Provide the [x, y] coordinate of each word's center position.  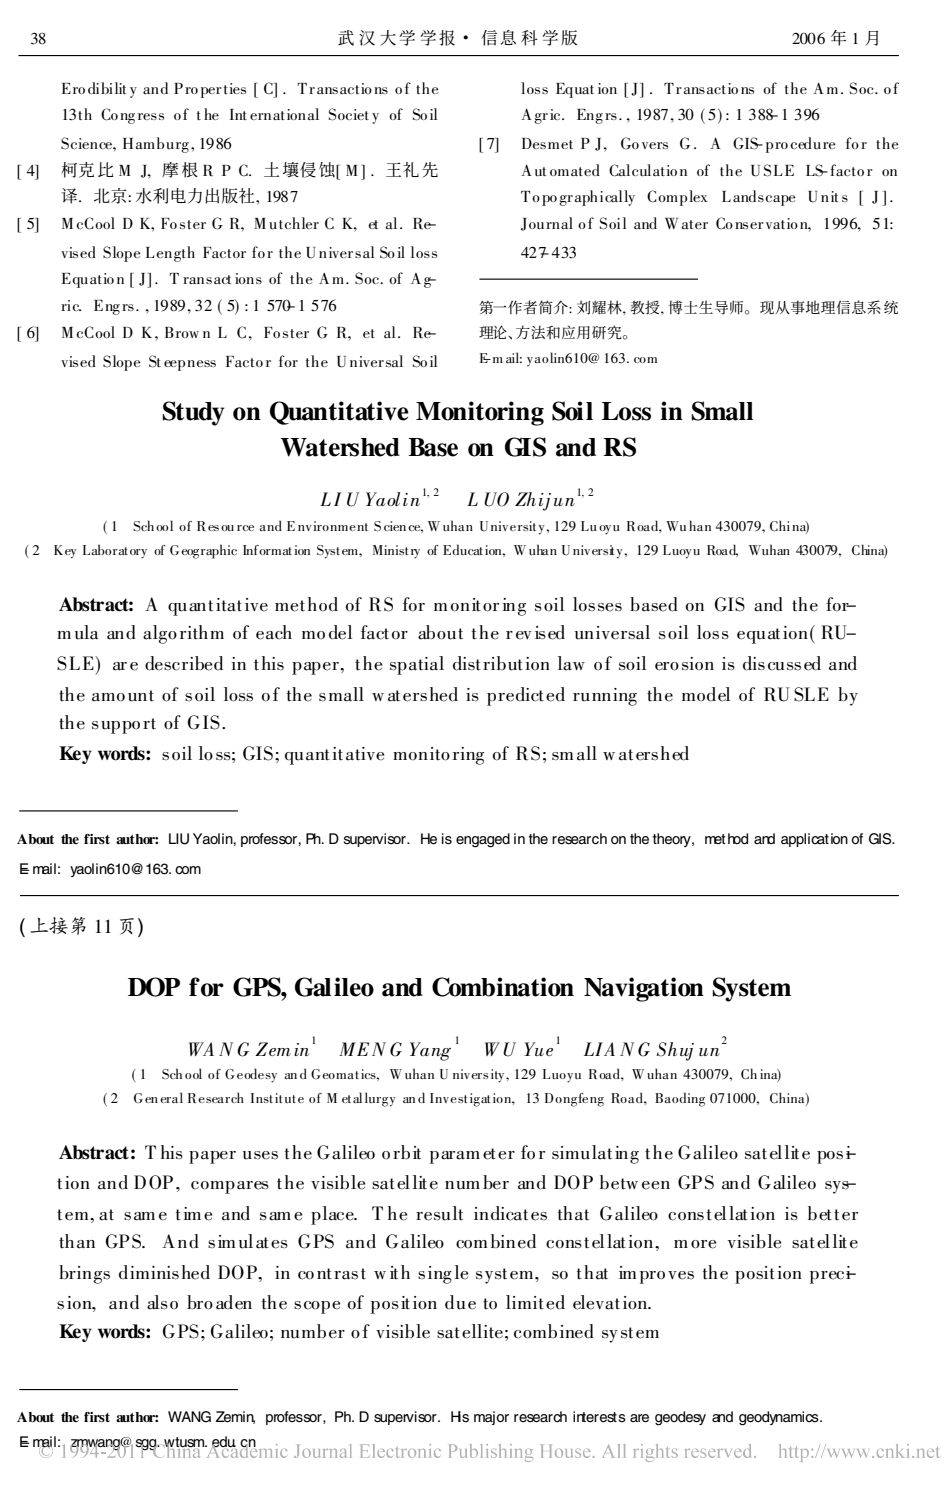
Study [194, 413]
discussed [782, 663]
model [706, 694]
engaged [483, 840]
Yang [430, 1051]
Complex [677, 198]
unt [141, 696]
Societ [349, 114]
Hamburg [156, 145]
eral [171, 1097]
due [460, 1302]
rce [245, 528]
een [656, 1185]
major [491, 1418]
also [162, 1302]
